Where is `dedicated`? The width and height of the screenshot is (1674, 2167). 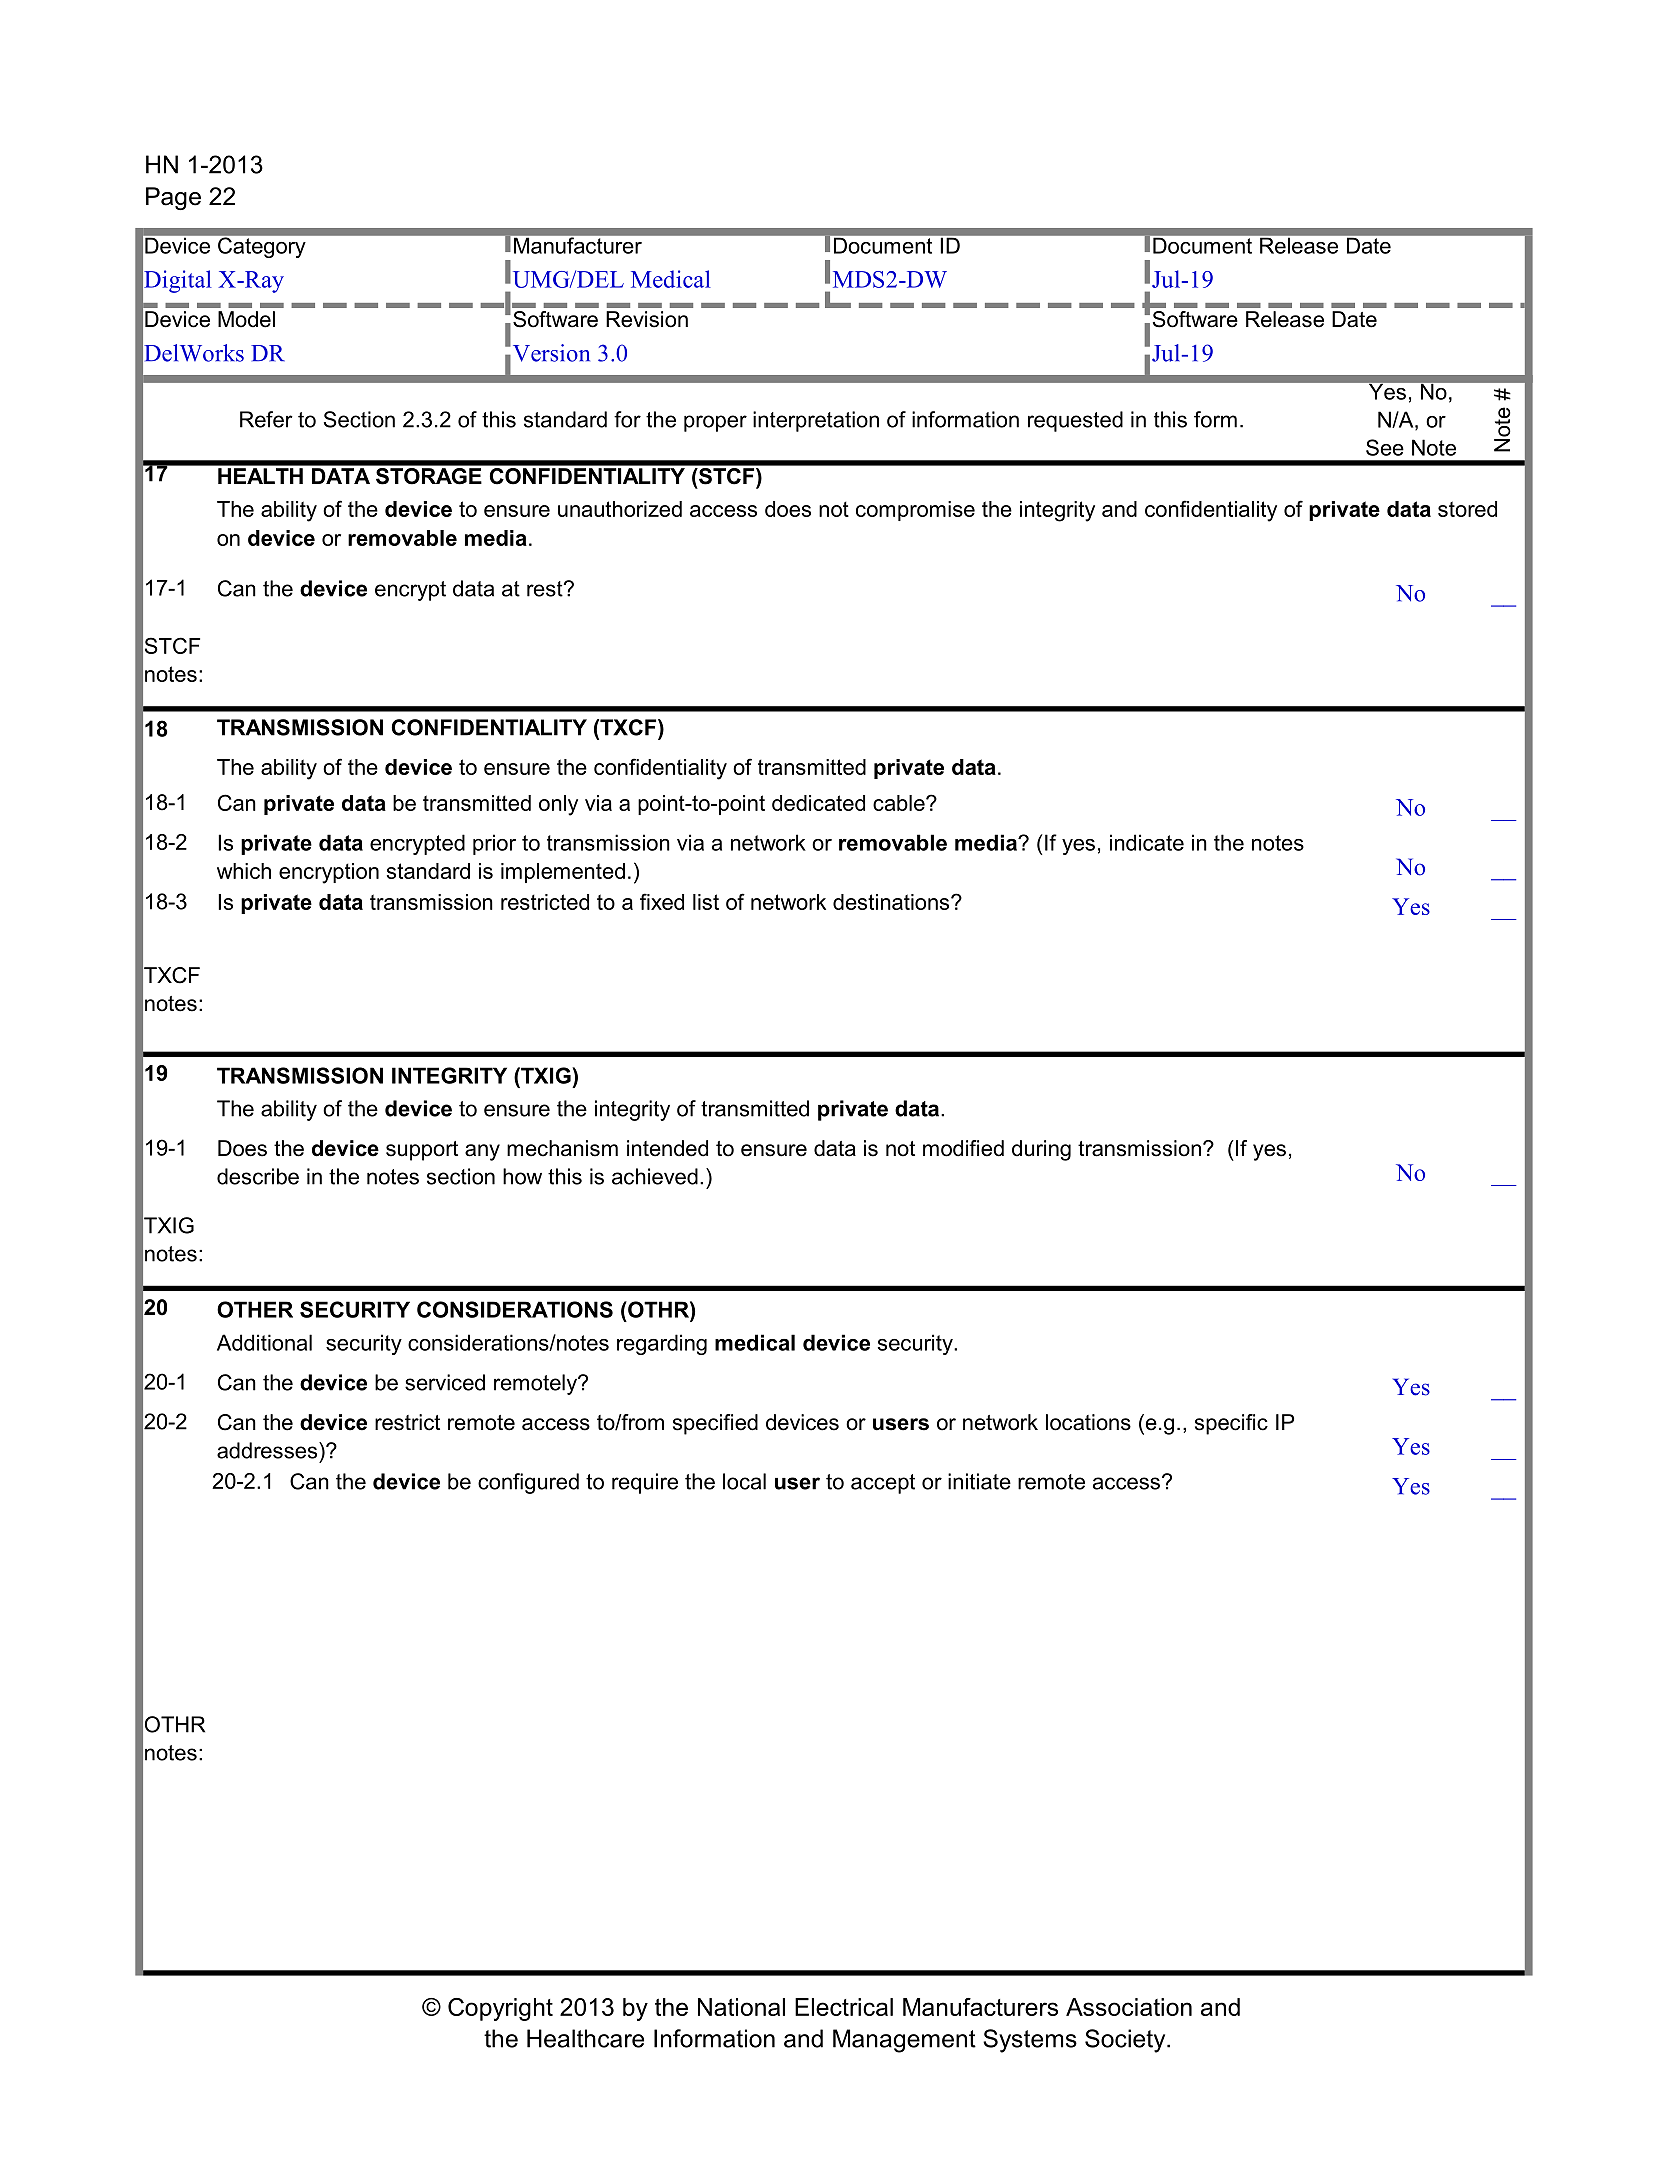 dedicated is located at coordinates (818, 803).
